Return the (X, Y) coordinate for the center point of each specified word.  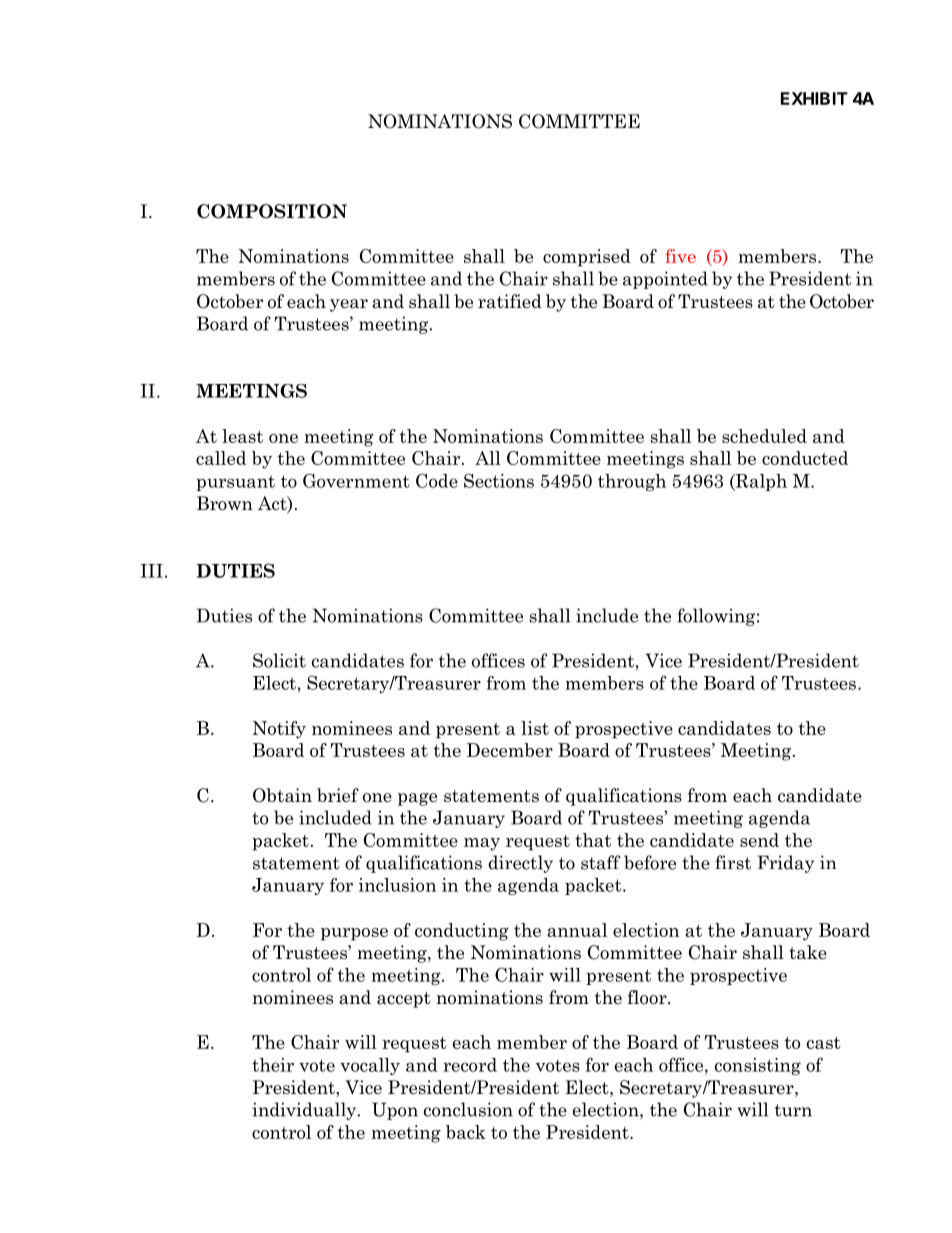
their (273, 1065)
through (632, 482)
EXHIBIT (814, 98)
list (535, 728)
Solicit (279, 660)
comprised (587, 258)
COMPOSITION (272, 211)
